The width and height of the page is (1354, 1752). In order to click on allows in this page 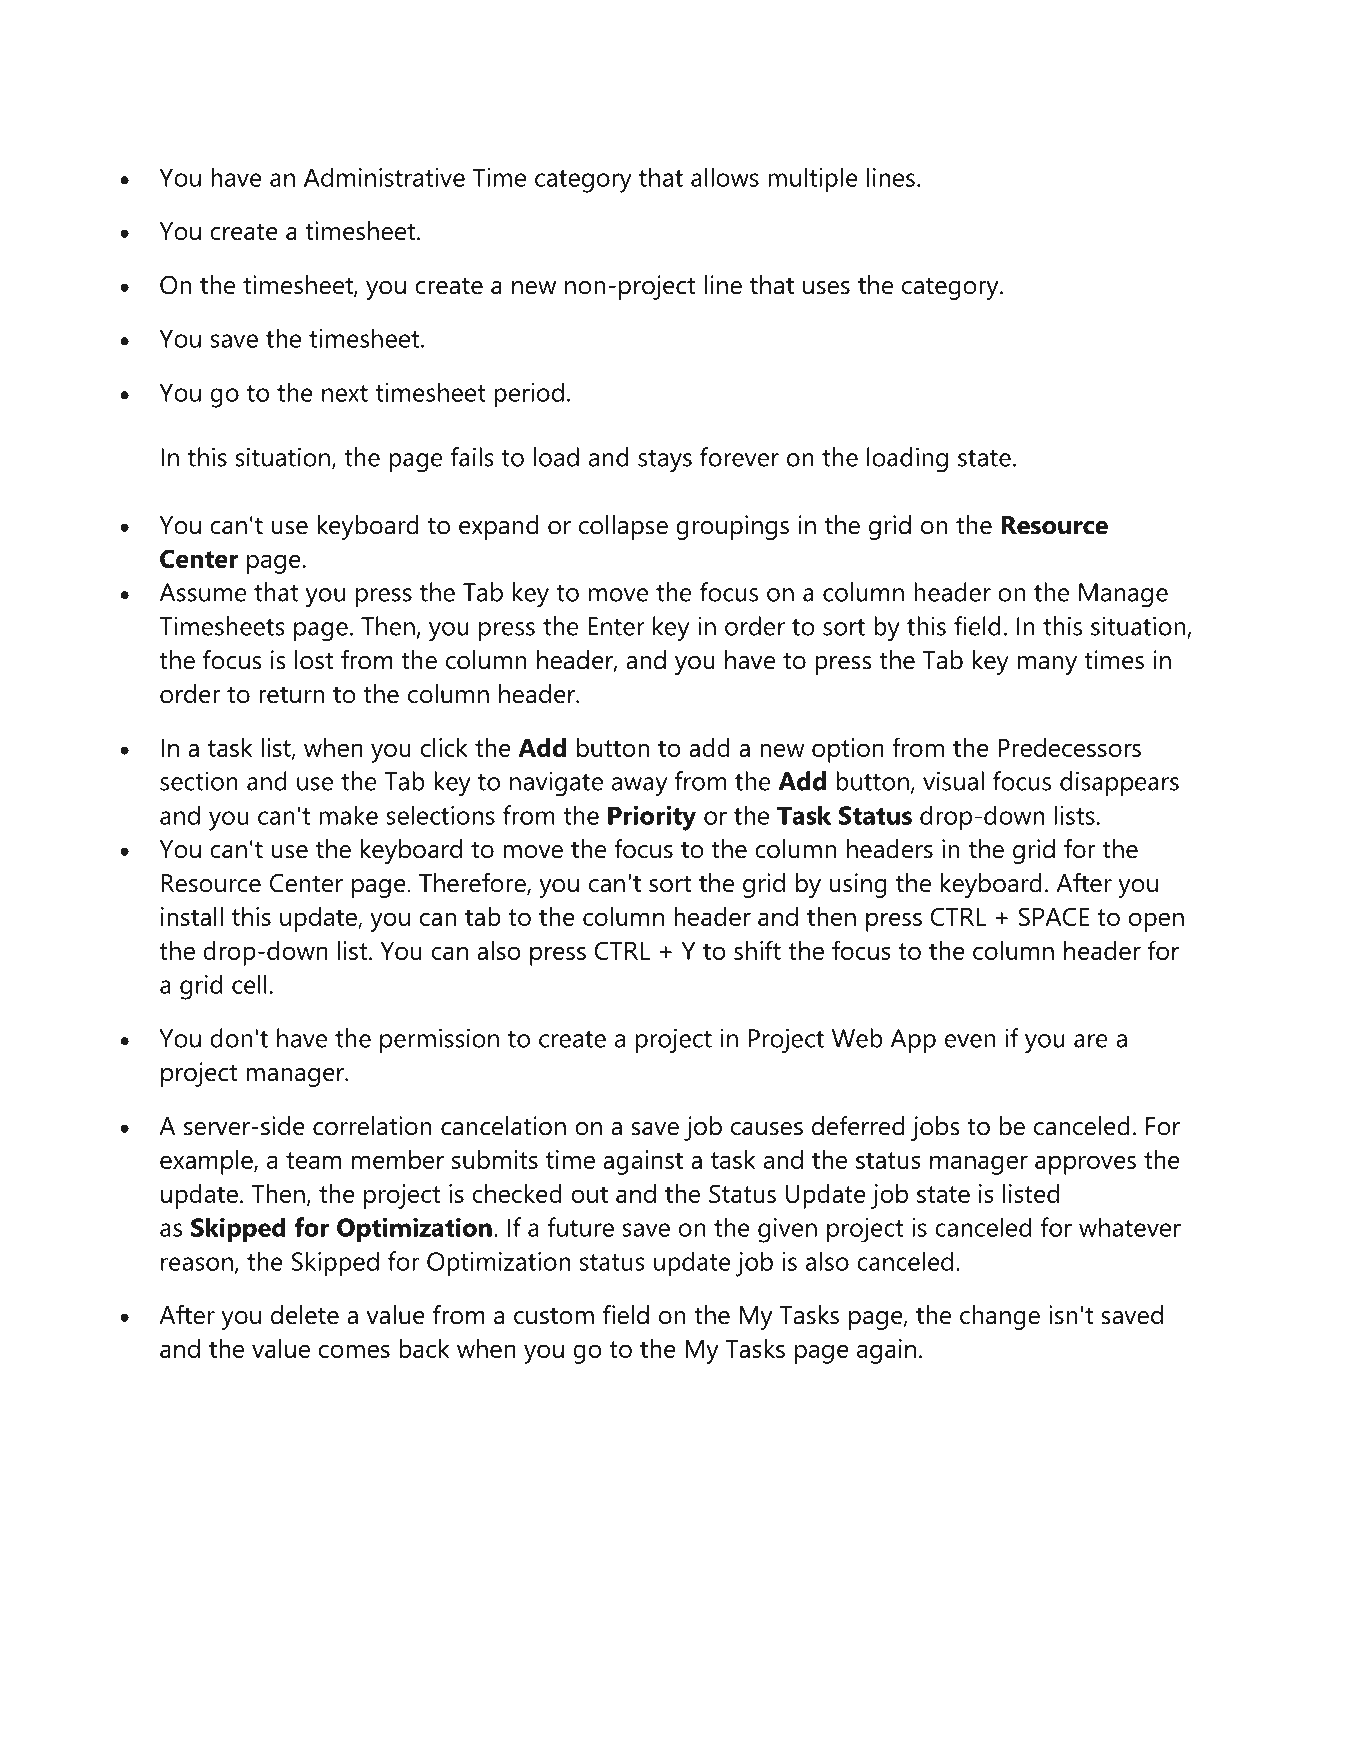, I will do `click(725, 177)`.
